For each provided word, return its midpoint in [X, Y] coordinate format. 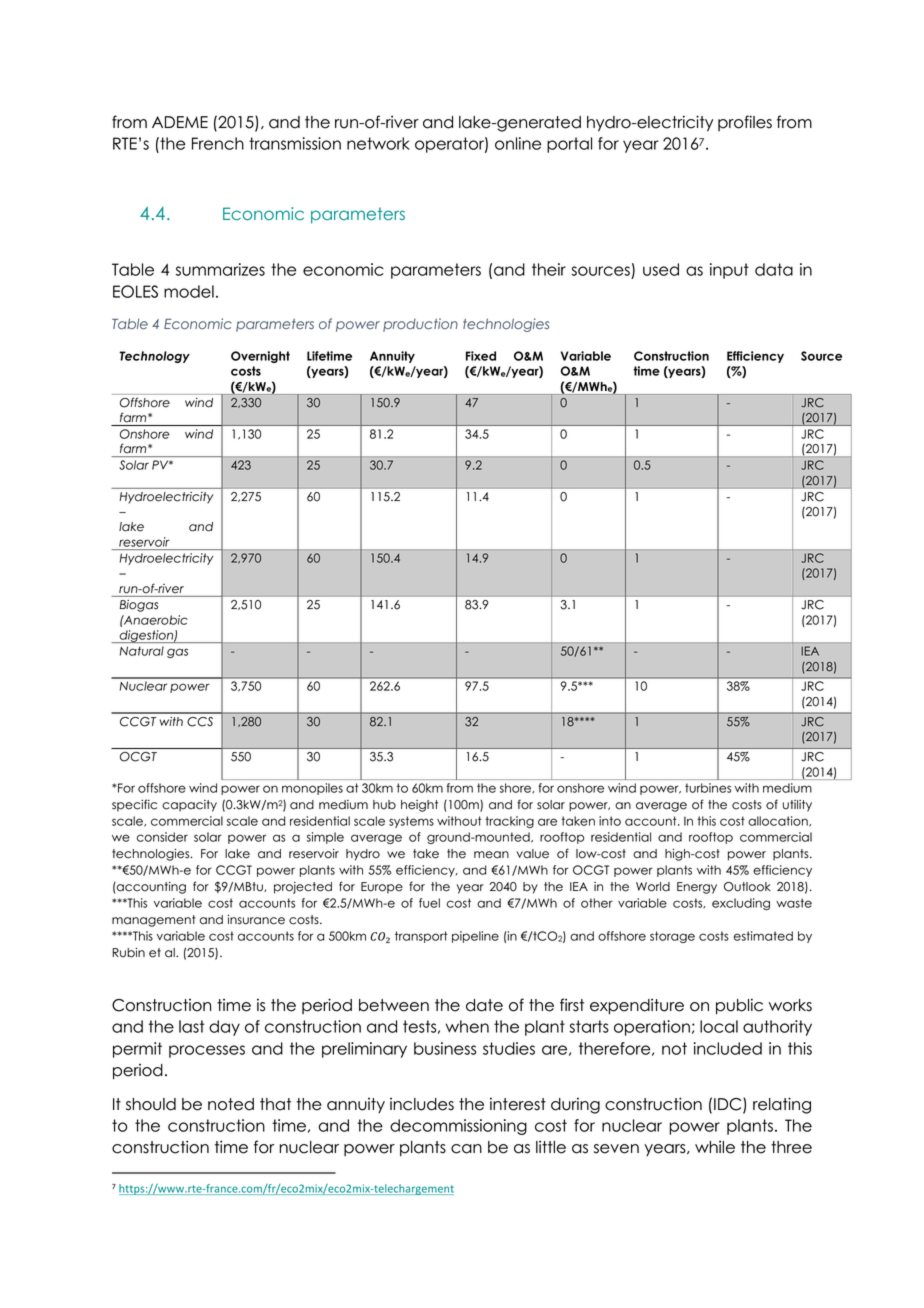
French [218, 143]
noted [231, 1104]
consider [162, 837]
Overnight [260, 357]
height [419, 806]
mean [491, 855]
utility [797, 806]
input [729, 271]
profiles [745, 123]
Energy [697, 888]
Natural [142, 651]
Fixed [481, 356]
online [518, 143]
